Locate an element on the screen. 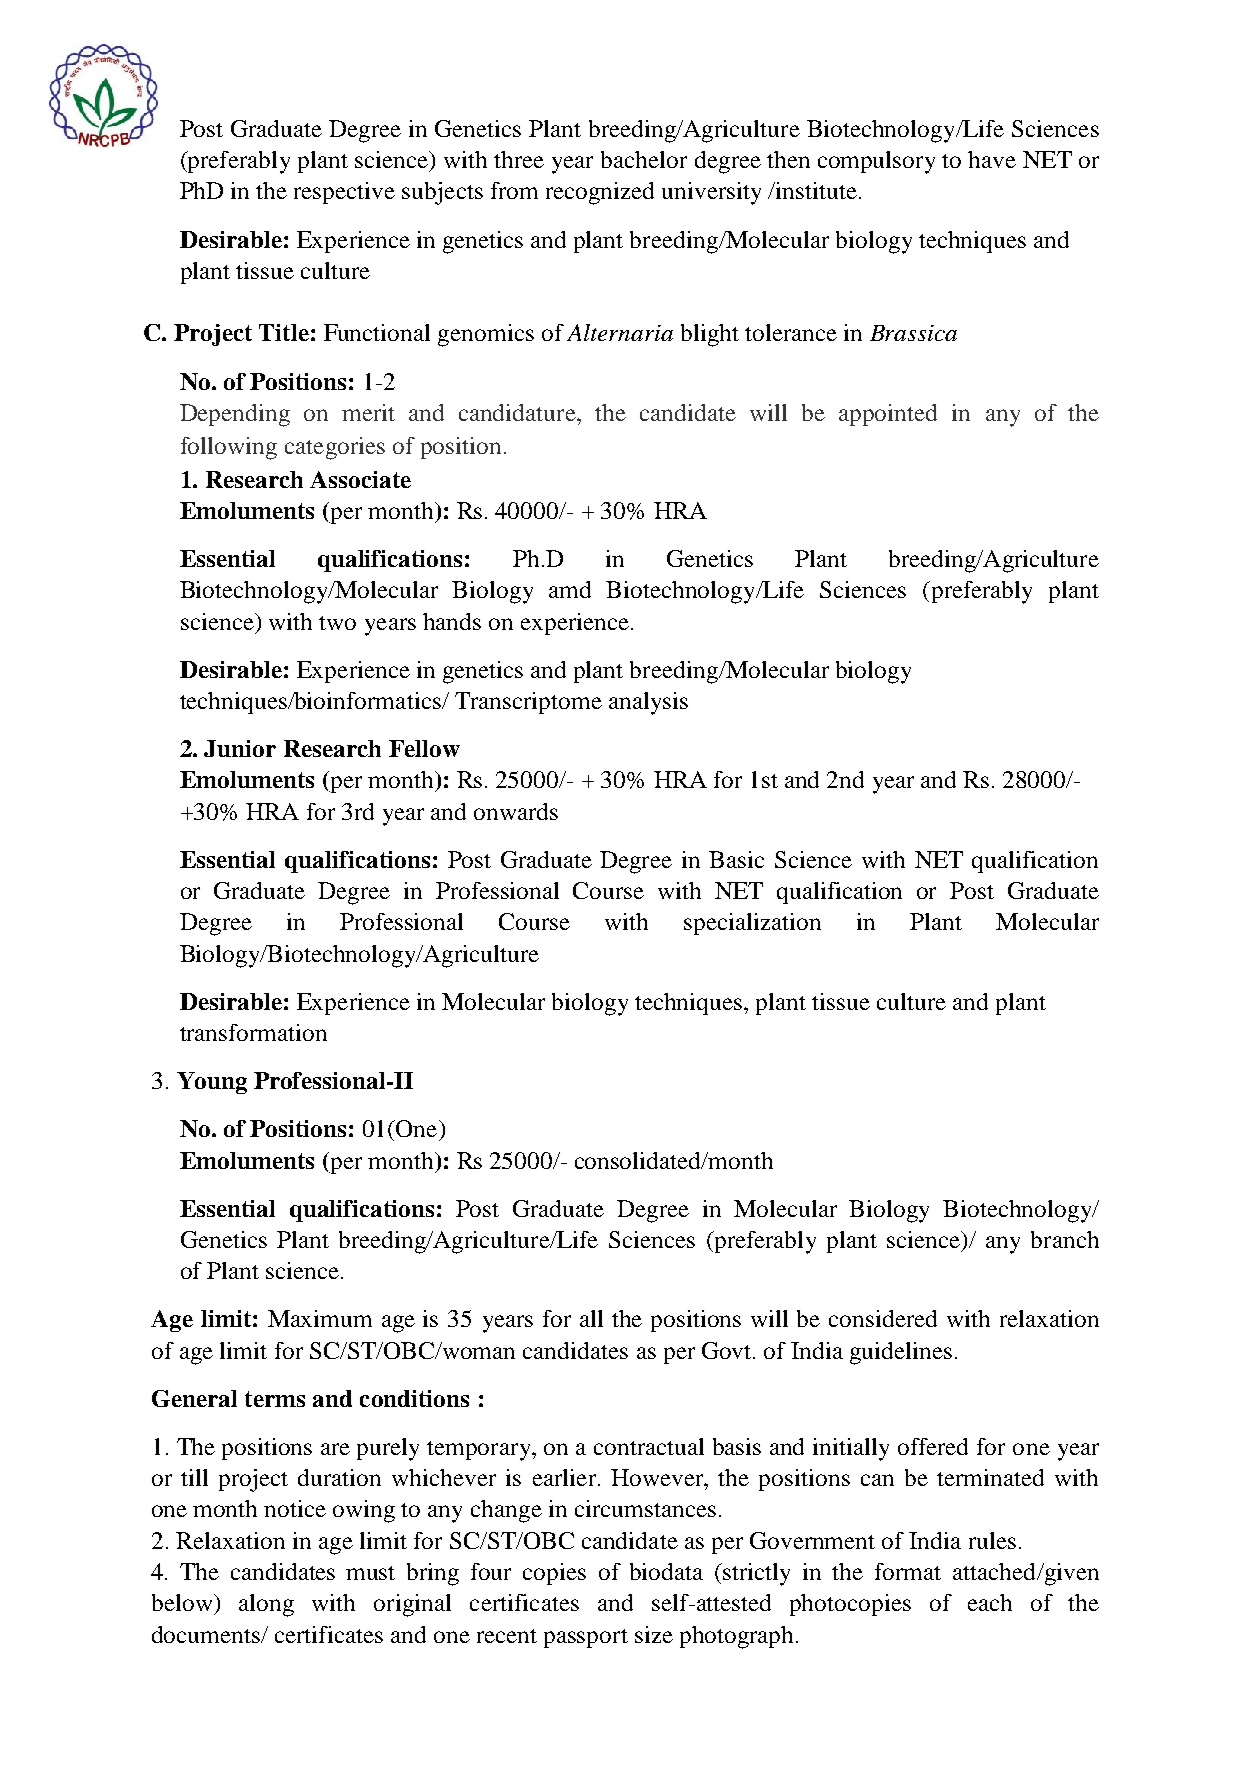 The height and width of the screenshot is (1769, 1251). branch is located at coordinates (1065, 1239).
